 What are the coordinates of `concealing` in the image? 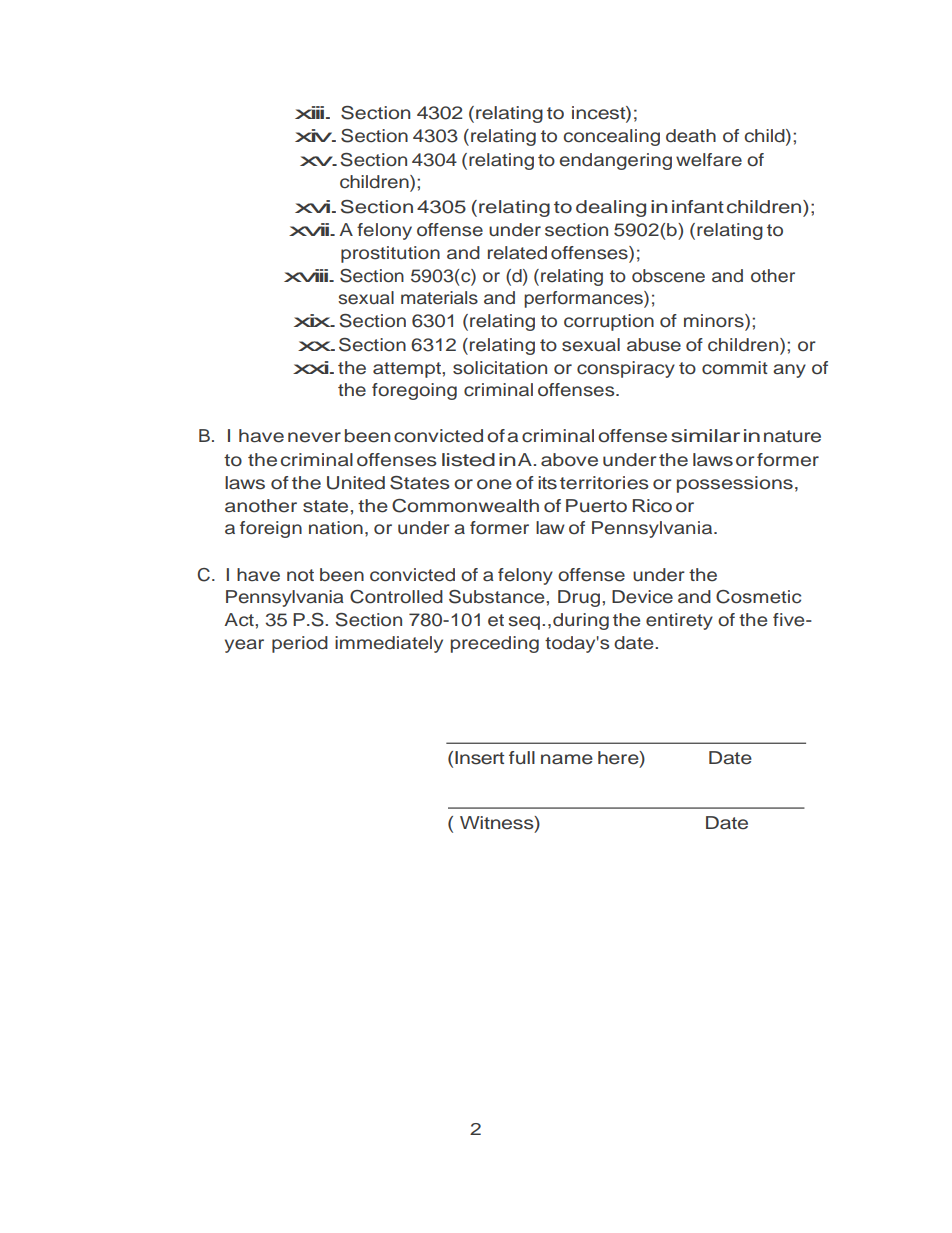 It's located at (611, 137).
